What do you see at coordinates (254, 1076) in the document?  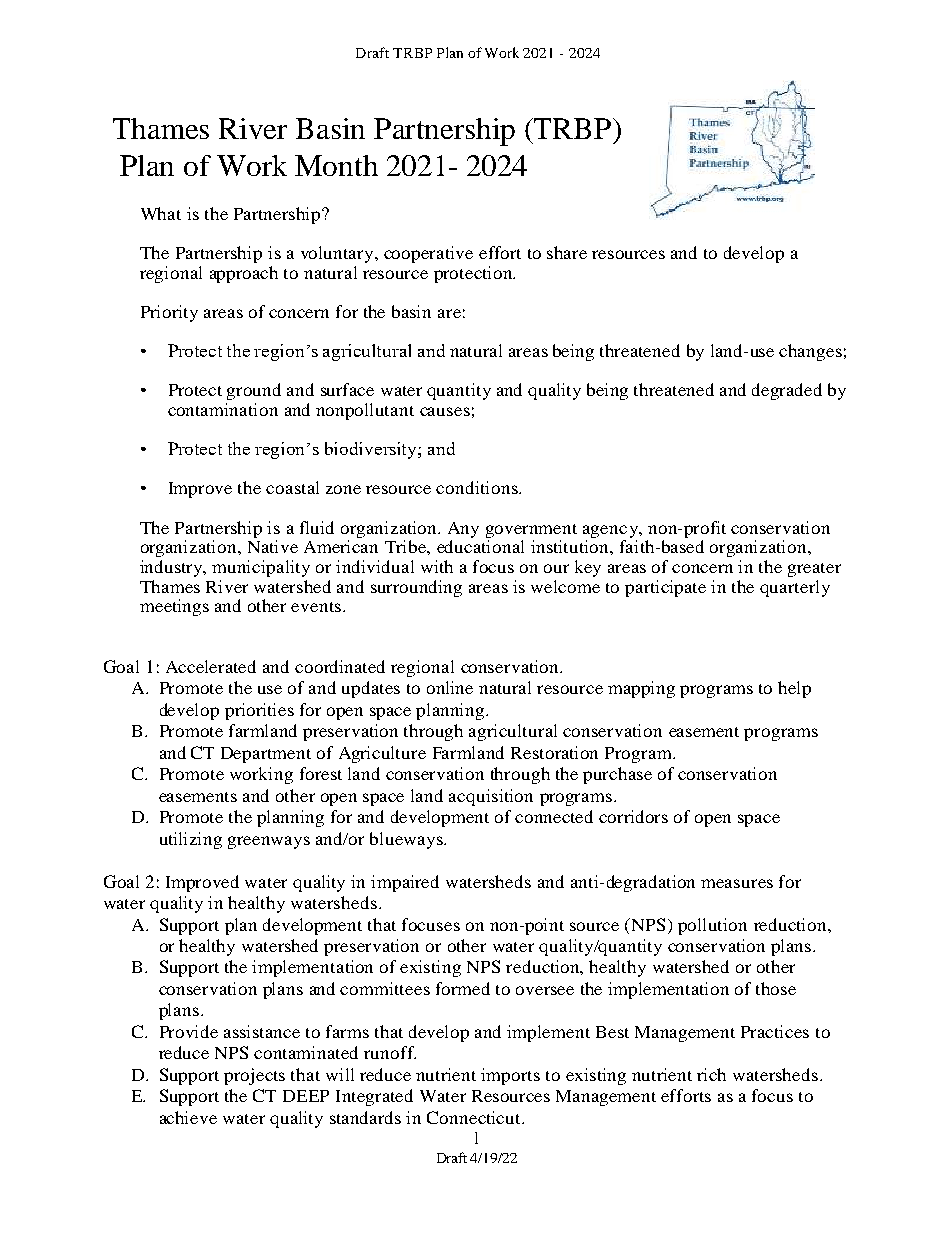 I see `projects` at bounding box center [254, 1076].
